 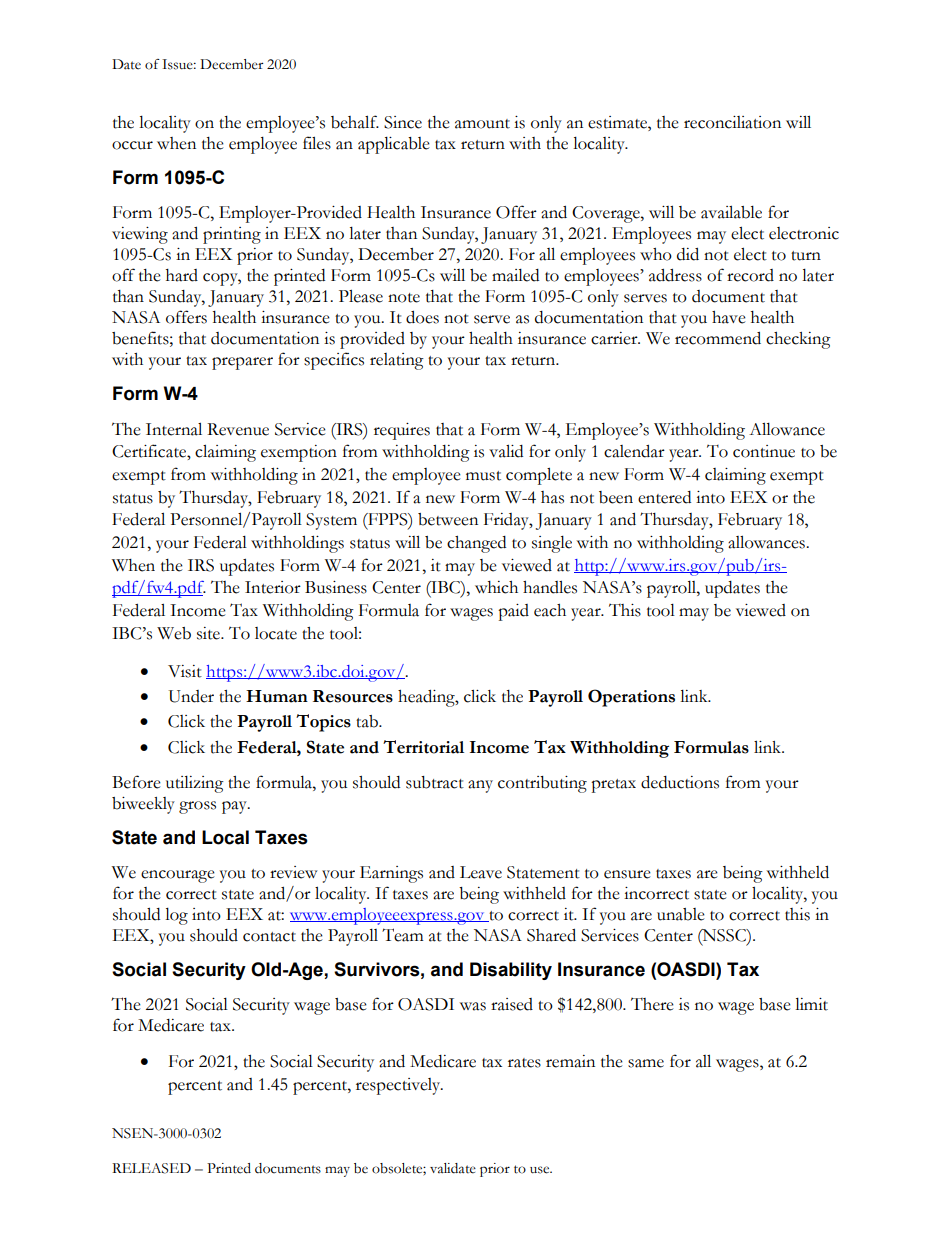 I want to click on Revenue, so click(x=238, y=429).
